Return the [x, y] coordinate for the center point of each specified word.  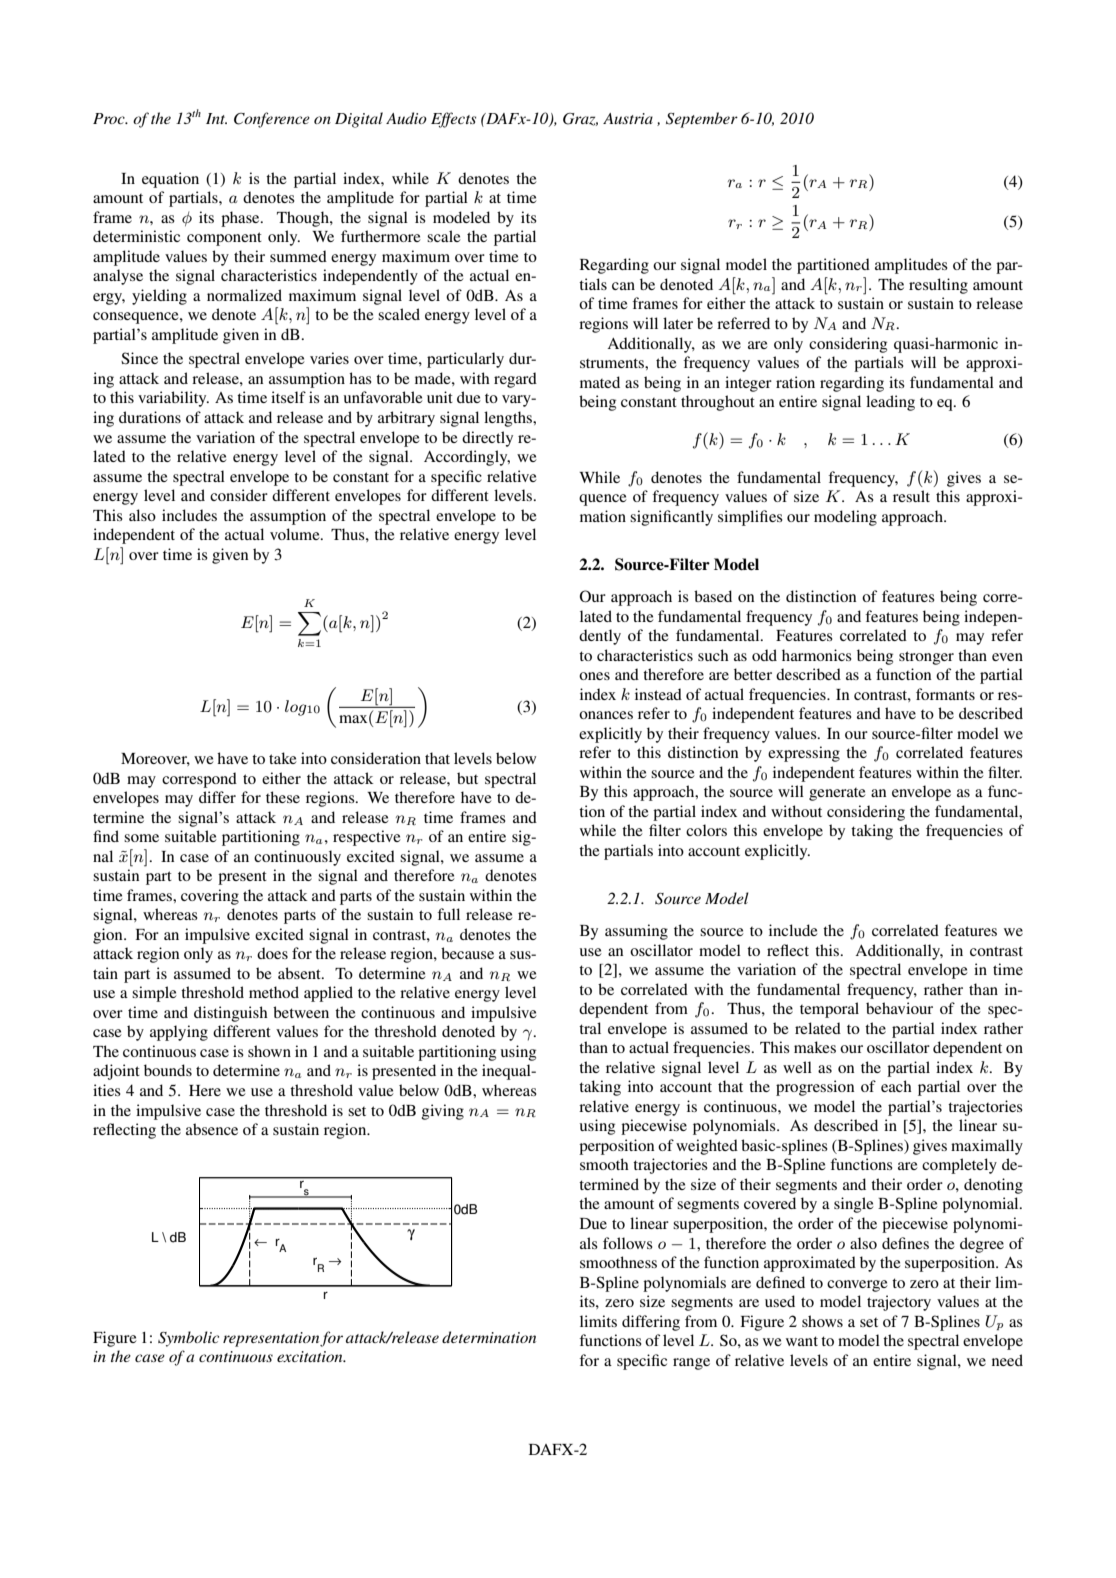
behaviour [899, 1008]
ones [594, 676]
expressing [804, 754]
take [283, 758]
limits [598, 1321]
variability [173, 399]
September [702, 120]
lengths [509, 419]
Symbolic [188, 1339]
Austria [628, 118]
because [467, 953]
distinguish [231, 1014]
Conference [272, 120]
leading [890, 403]
